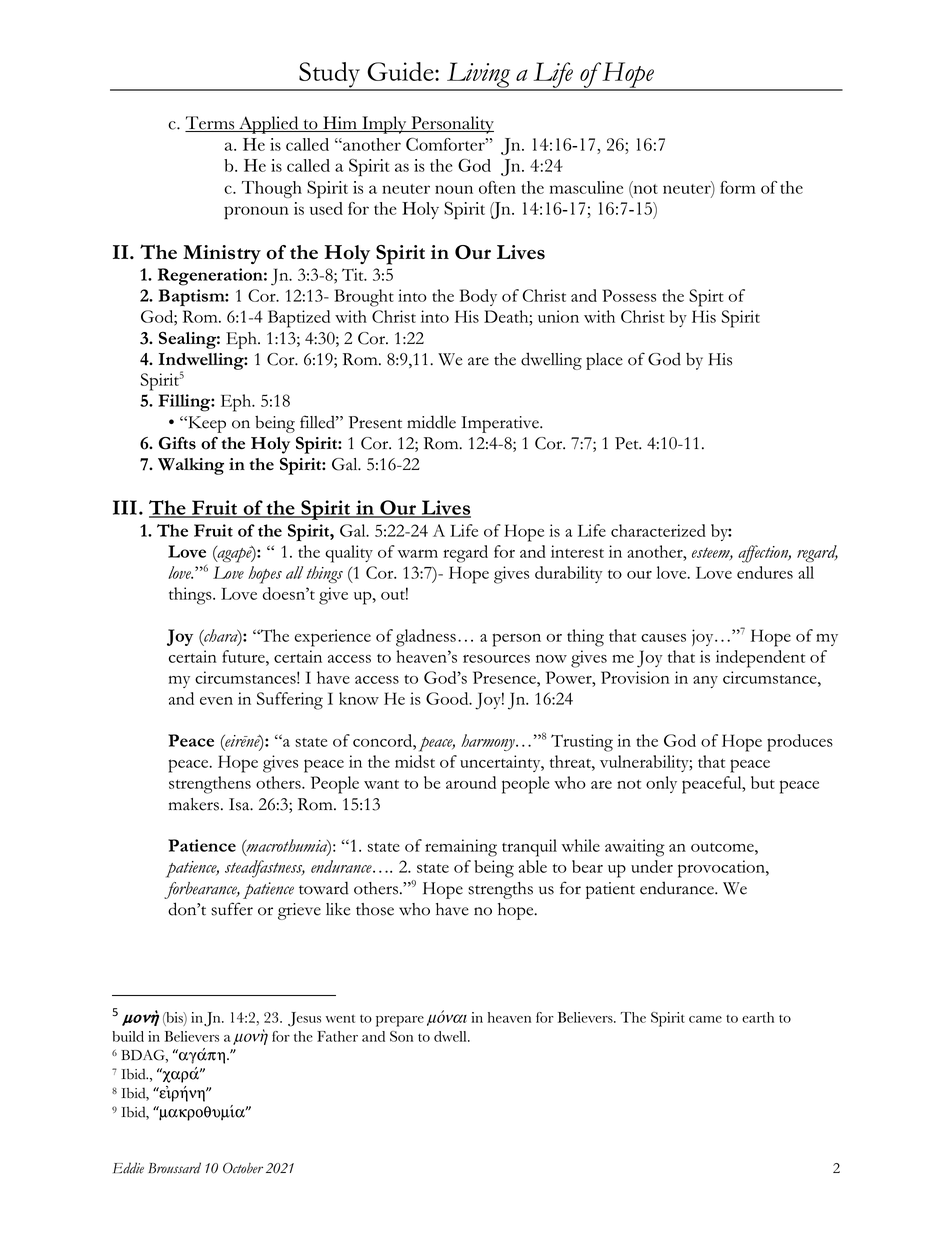 The width and height of the document is (952, 1233). Describe the element at coordinates (174, 1168) in the document. I see `Broussard` at that location.
